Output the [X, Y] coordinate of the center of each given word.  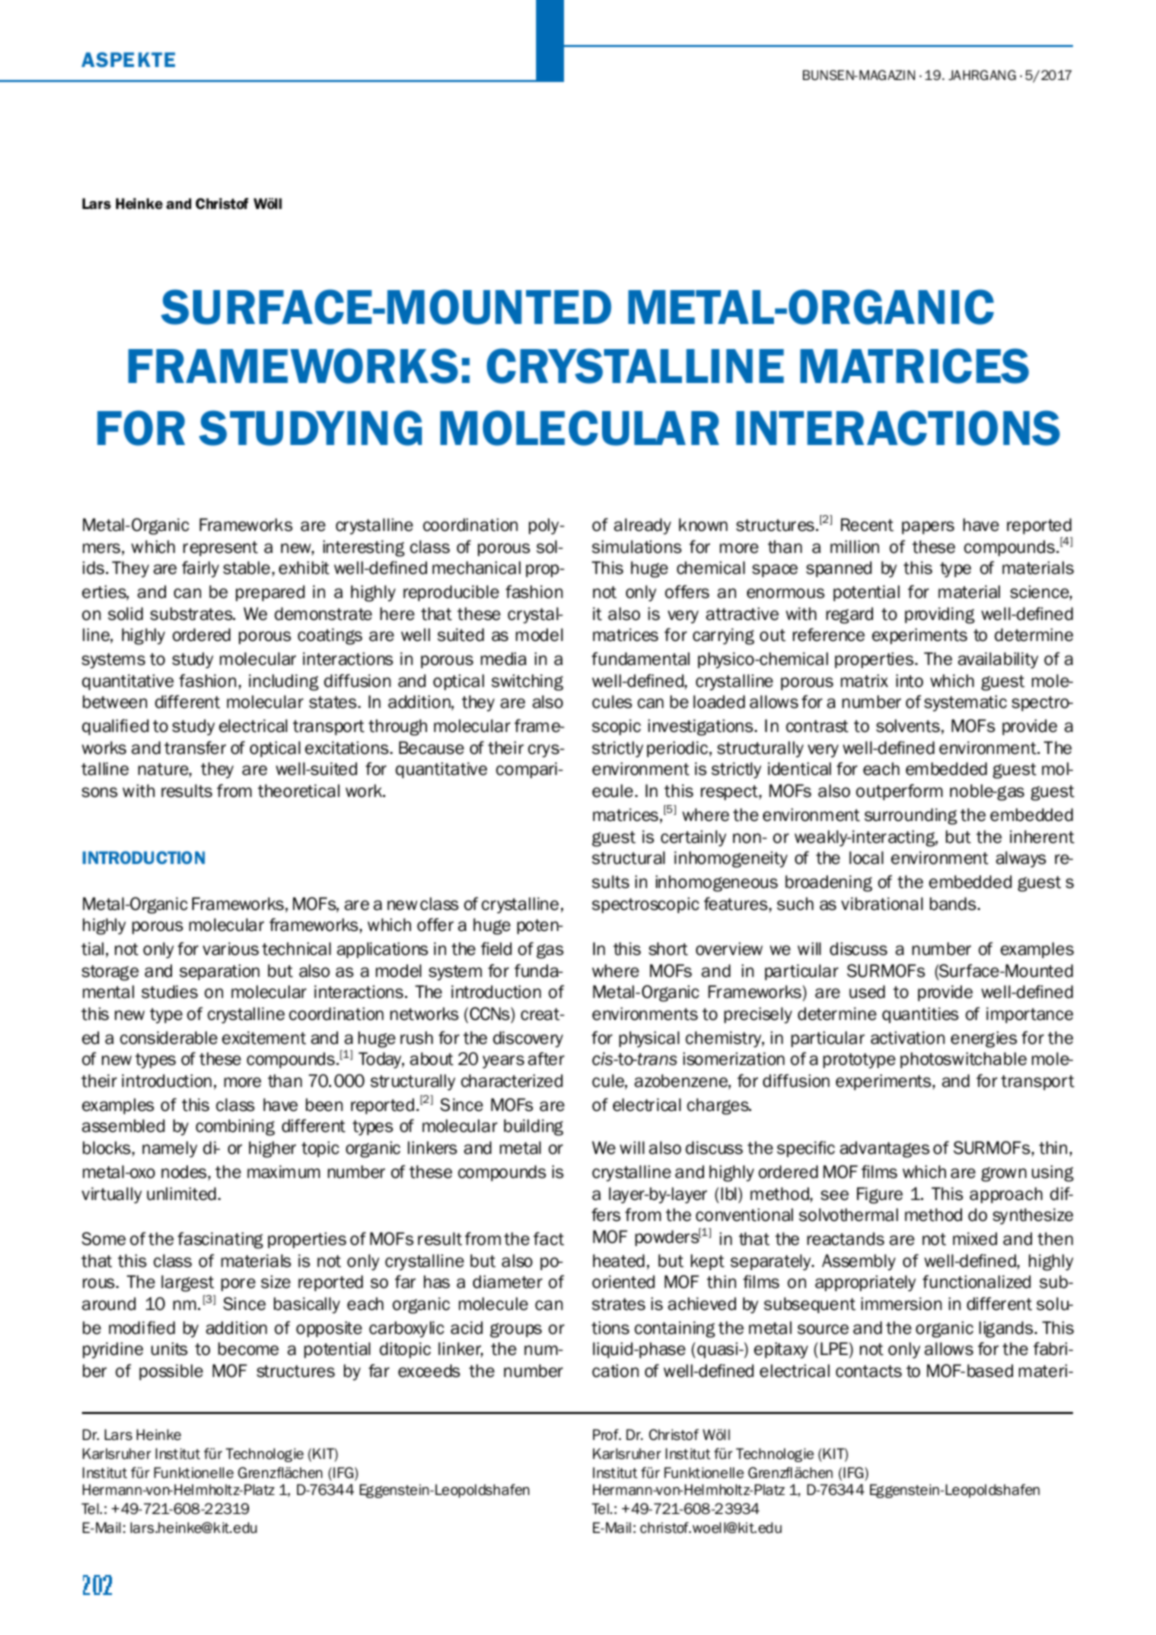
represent [220, 548]
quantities [920, 1015]
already [642, 526]
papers [928, 527]
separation [219, 972]
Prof [607, 1434]
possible [171, 1372]
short [668, 949]
